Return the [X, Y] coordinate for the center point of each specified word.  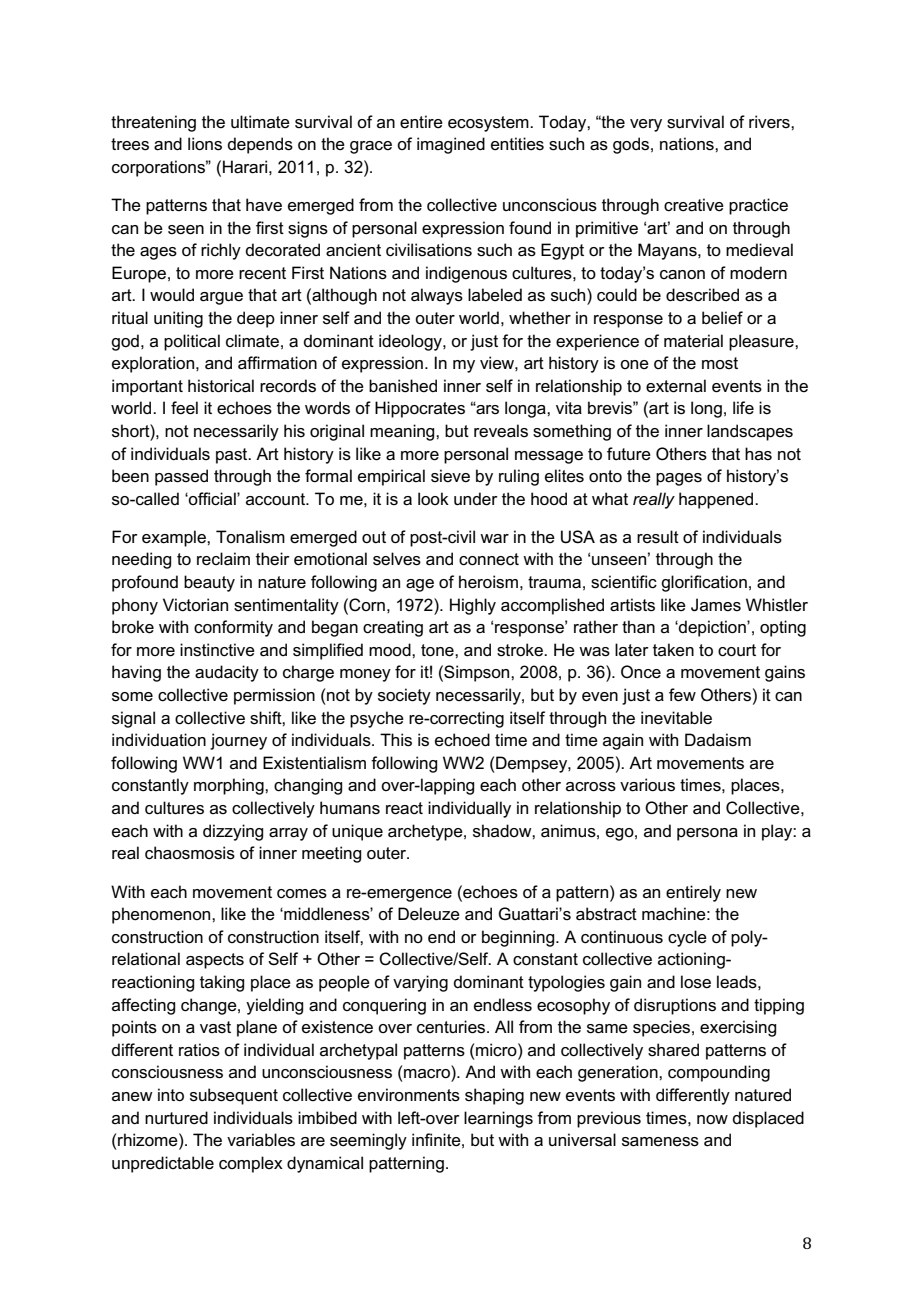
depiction [712, 628]
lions [205, 144]
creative [694, 205]
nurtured [176, 1118]
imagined [451, 145]
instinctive [217, 650]
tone [438, 650]
